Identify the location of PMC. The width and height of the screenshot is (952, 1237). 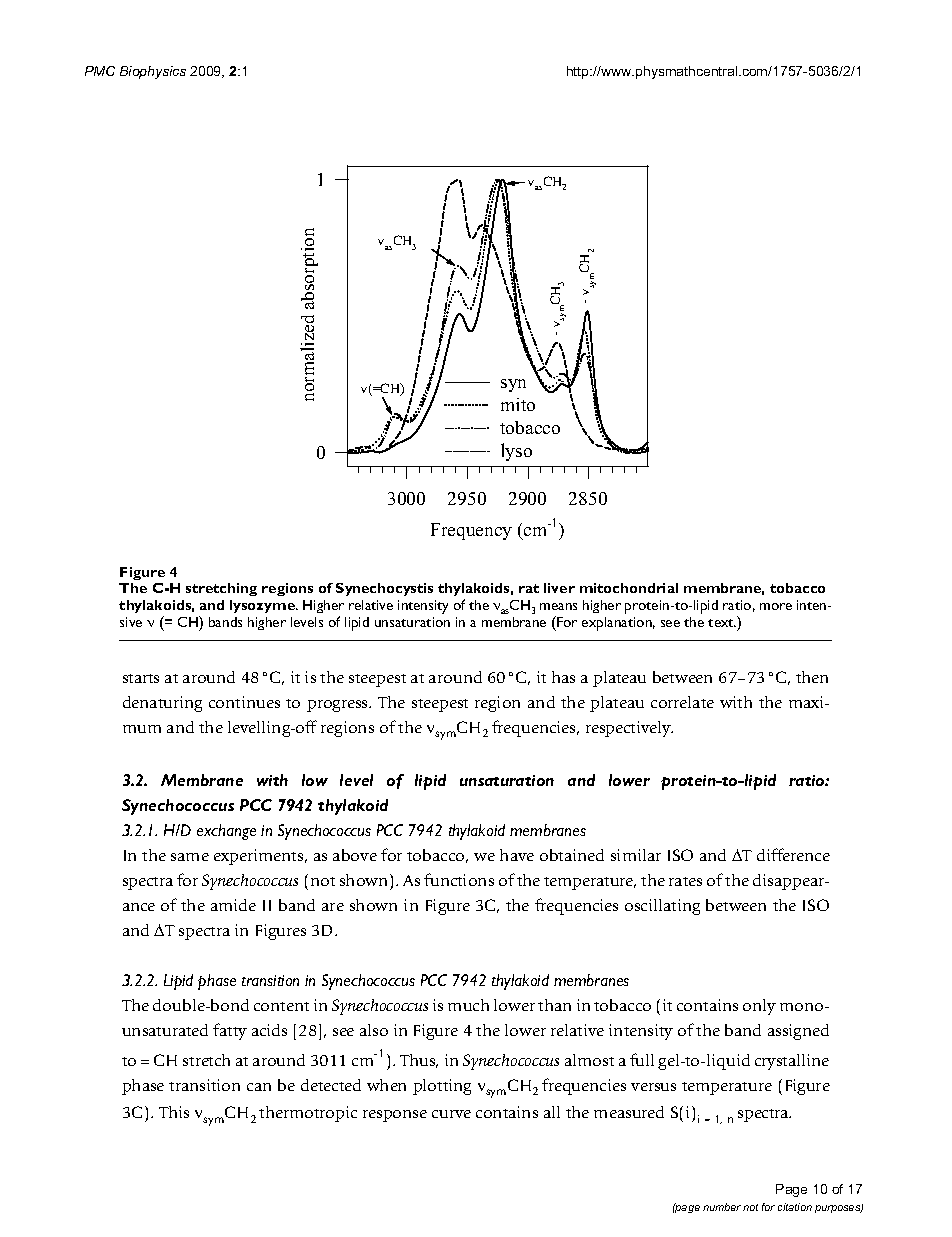
(100, 71).
